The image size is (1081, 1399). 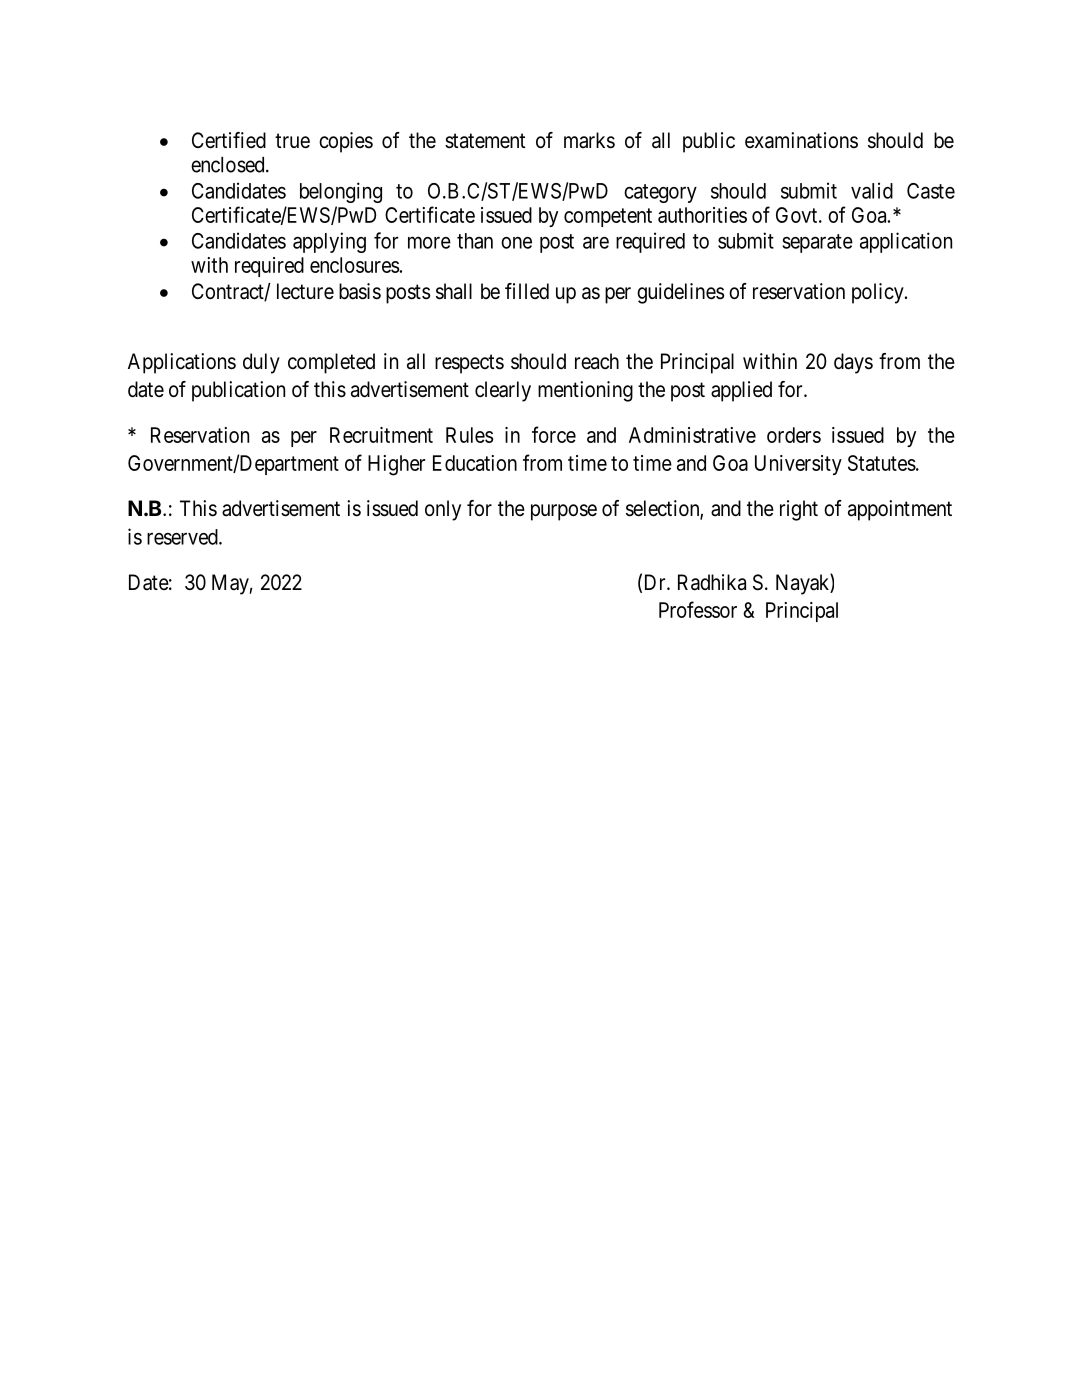 I want to click on Professor, so click(x=698, y=609).
